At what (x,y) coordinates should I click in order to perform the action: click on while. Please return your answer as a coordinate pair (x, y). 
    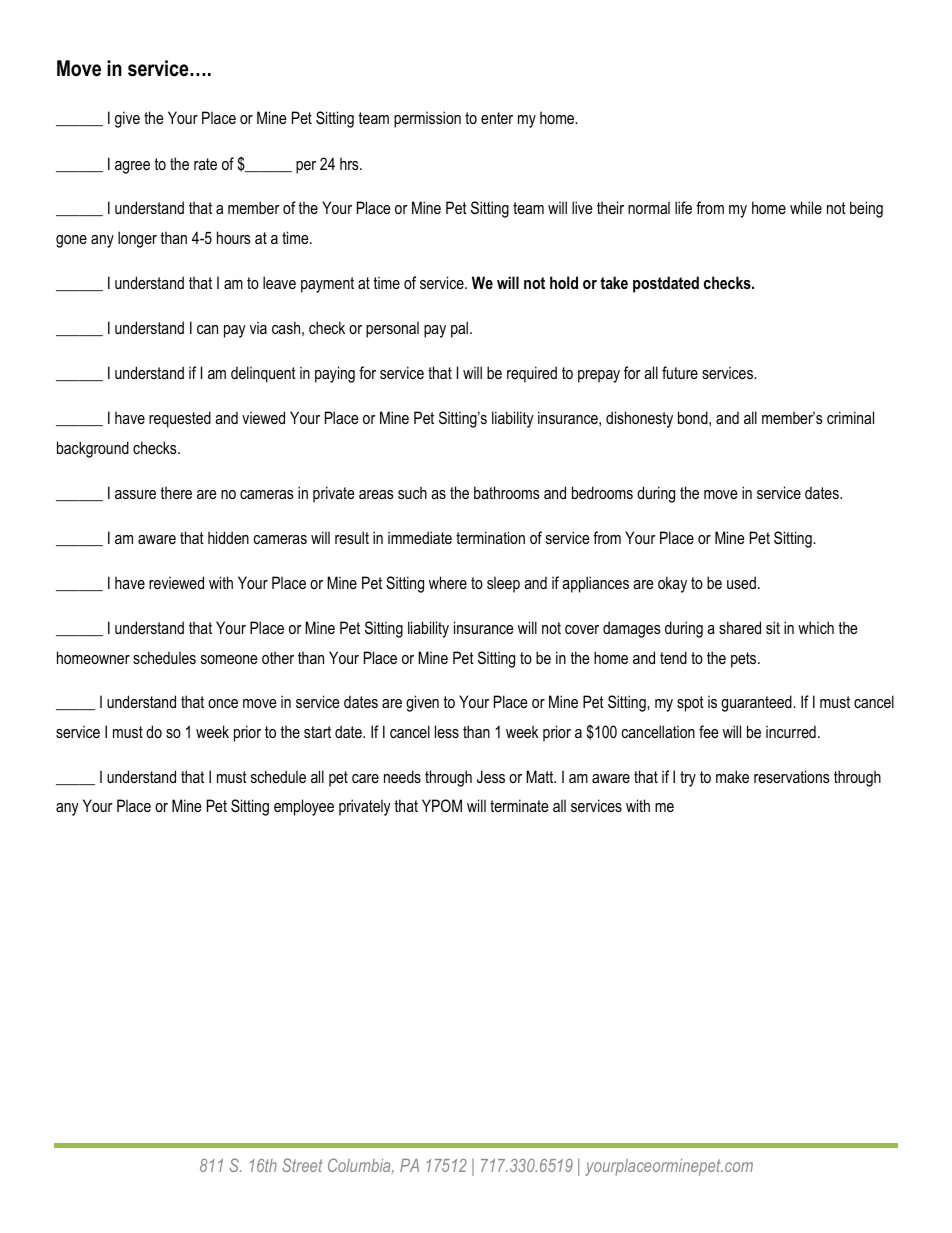
    Looking at the image, I should click on (806, 207).
